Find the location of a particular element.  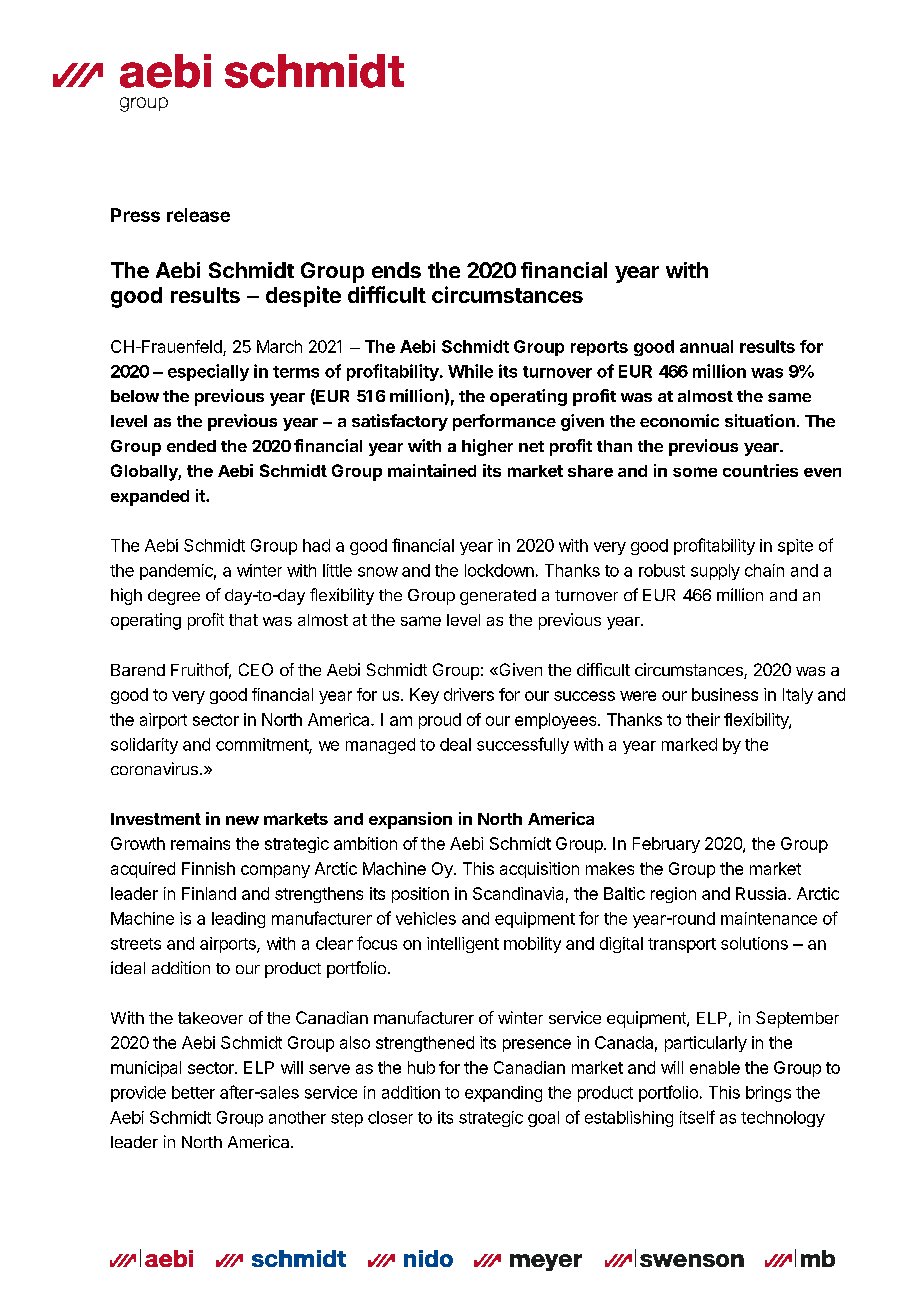

drivers is located at coordinates (469, 694).
